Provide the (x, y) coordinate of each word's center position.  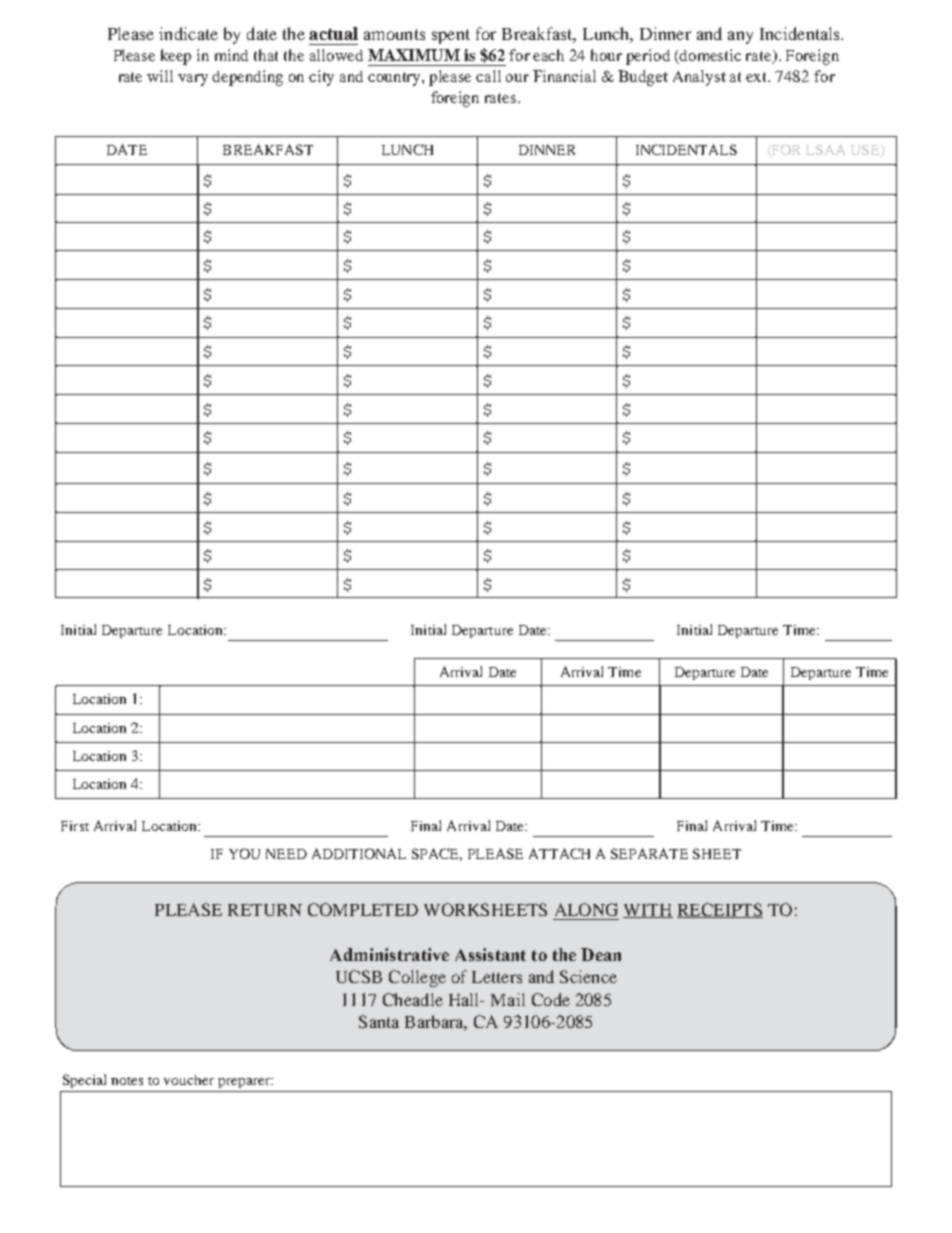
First (75, 826)
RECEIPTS (720, 910)
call (488, 76)
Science (588, 976)
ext (758, 77)
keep (176, 57)
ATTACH (559, 853)
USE (866, 151)
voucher (189, 1080)
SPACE (437, 854)
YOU (244, 853)
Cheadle (413, 999)
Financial (564, 76)
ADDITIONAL (359, 853)
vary (193, 80)
